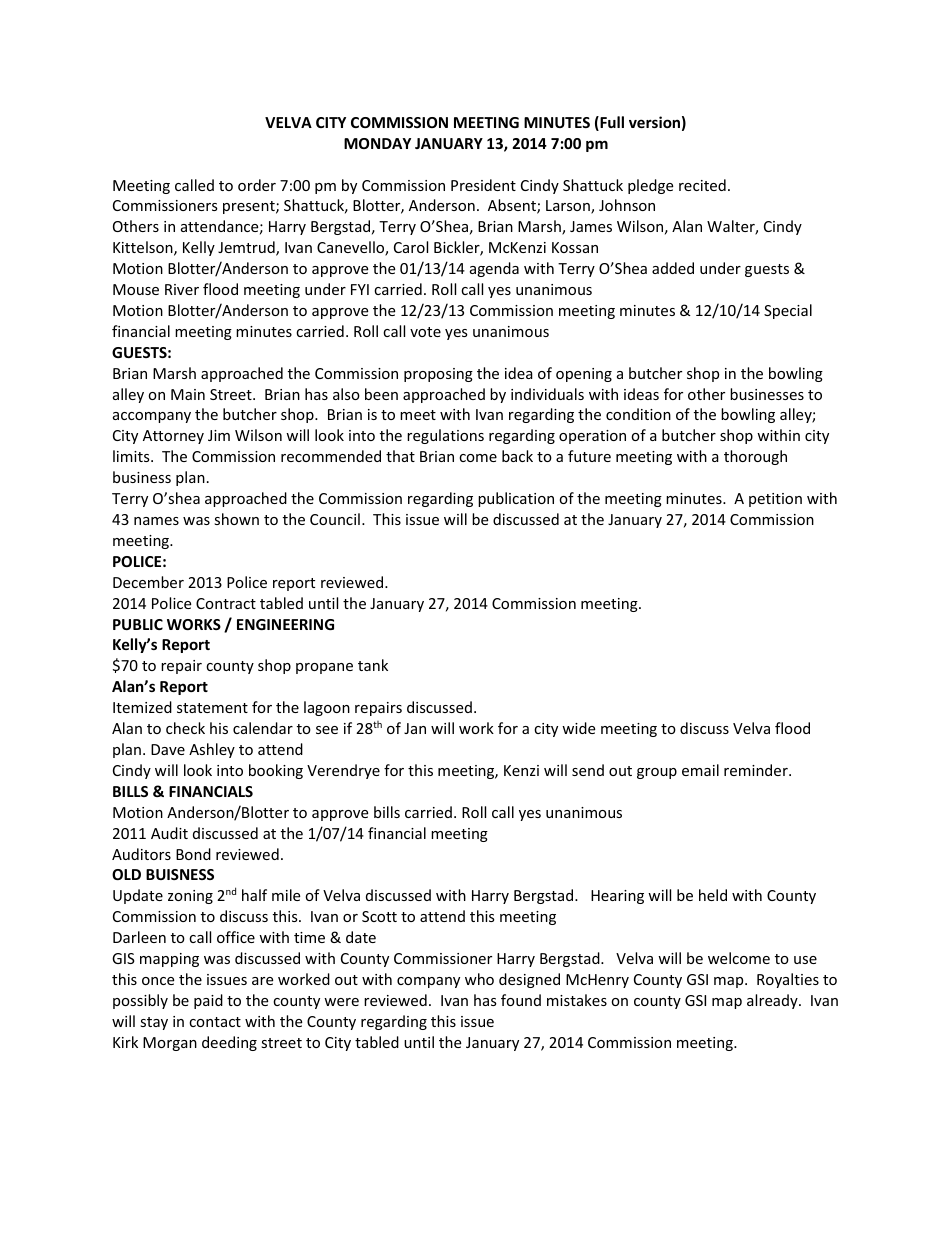  Describe the element at coordinates (638, 414) in the screenshot. I see `condition` at that location.
